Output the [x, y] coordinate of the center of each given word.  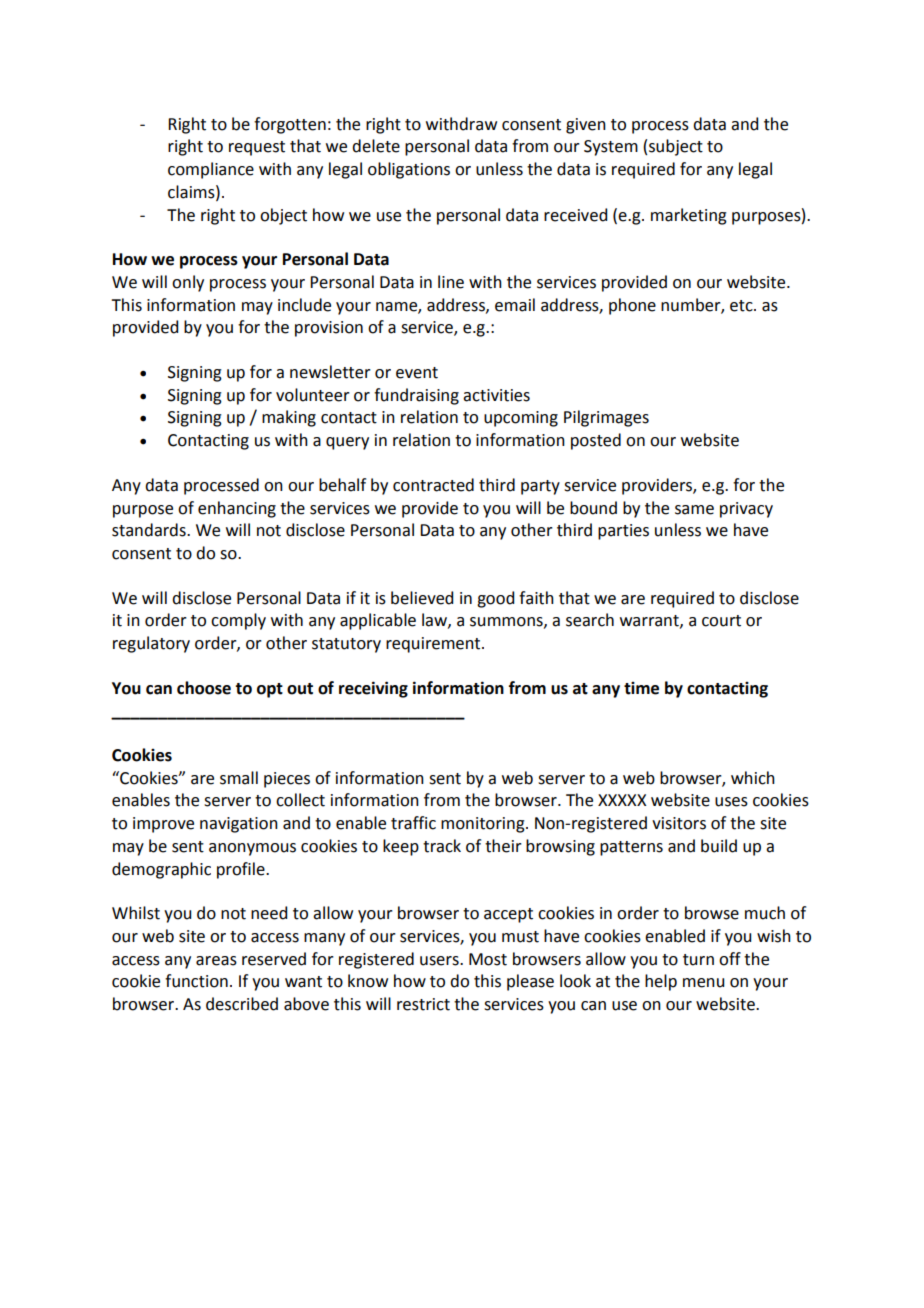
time [641, 688]
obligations [409, 170]
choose [204, 688]
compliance [211, 170]
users [440, 961]
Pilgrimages [606, 418]
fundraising [416, 396]
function [196, 981]
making [289, 418]
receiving [373, 689]
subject [676, 147]
